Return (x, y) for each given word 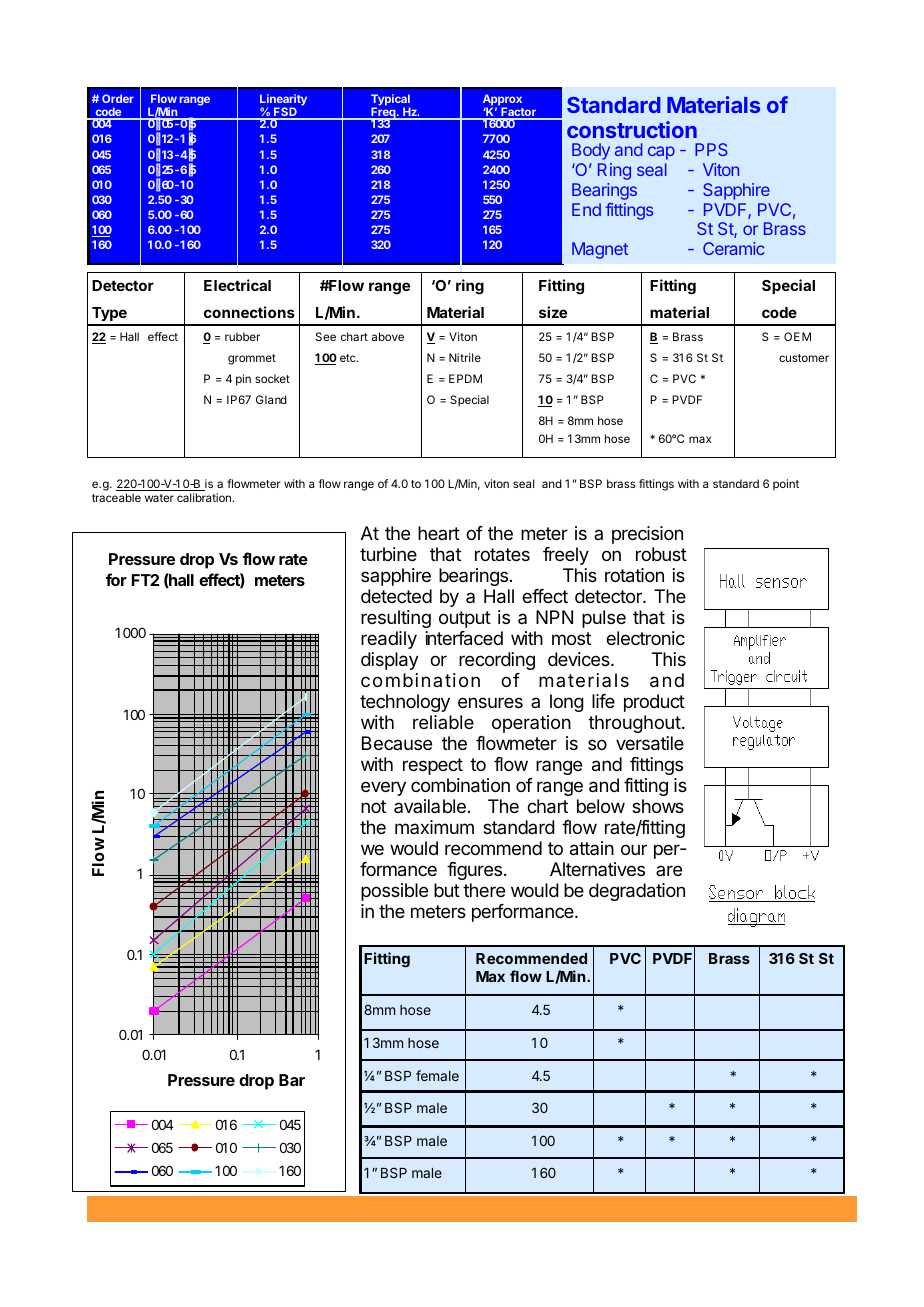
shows (658, 806)
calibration (205, 497)
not (373, 806)
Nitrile (465, 357)
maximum (434, 827)
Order (118, 98)
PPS (711, 149)
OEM (797, 336)
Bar (292, 1080)
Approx (502, 101)
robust (661, 554)
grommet (252, 359)
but (447, 890)
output (465, 619)
